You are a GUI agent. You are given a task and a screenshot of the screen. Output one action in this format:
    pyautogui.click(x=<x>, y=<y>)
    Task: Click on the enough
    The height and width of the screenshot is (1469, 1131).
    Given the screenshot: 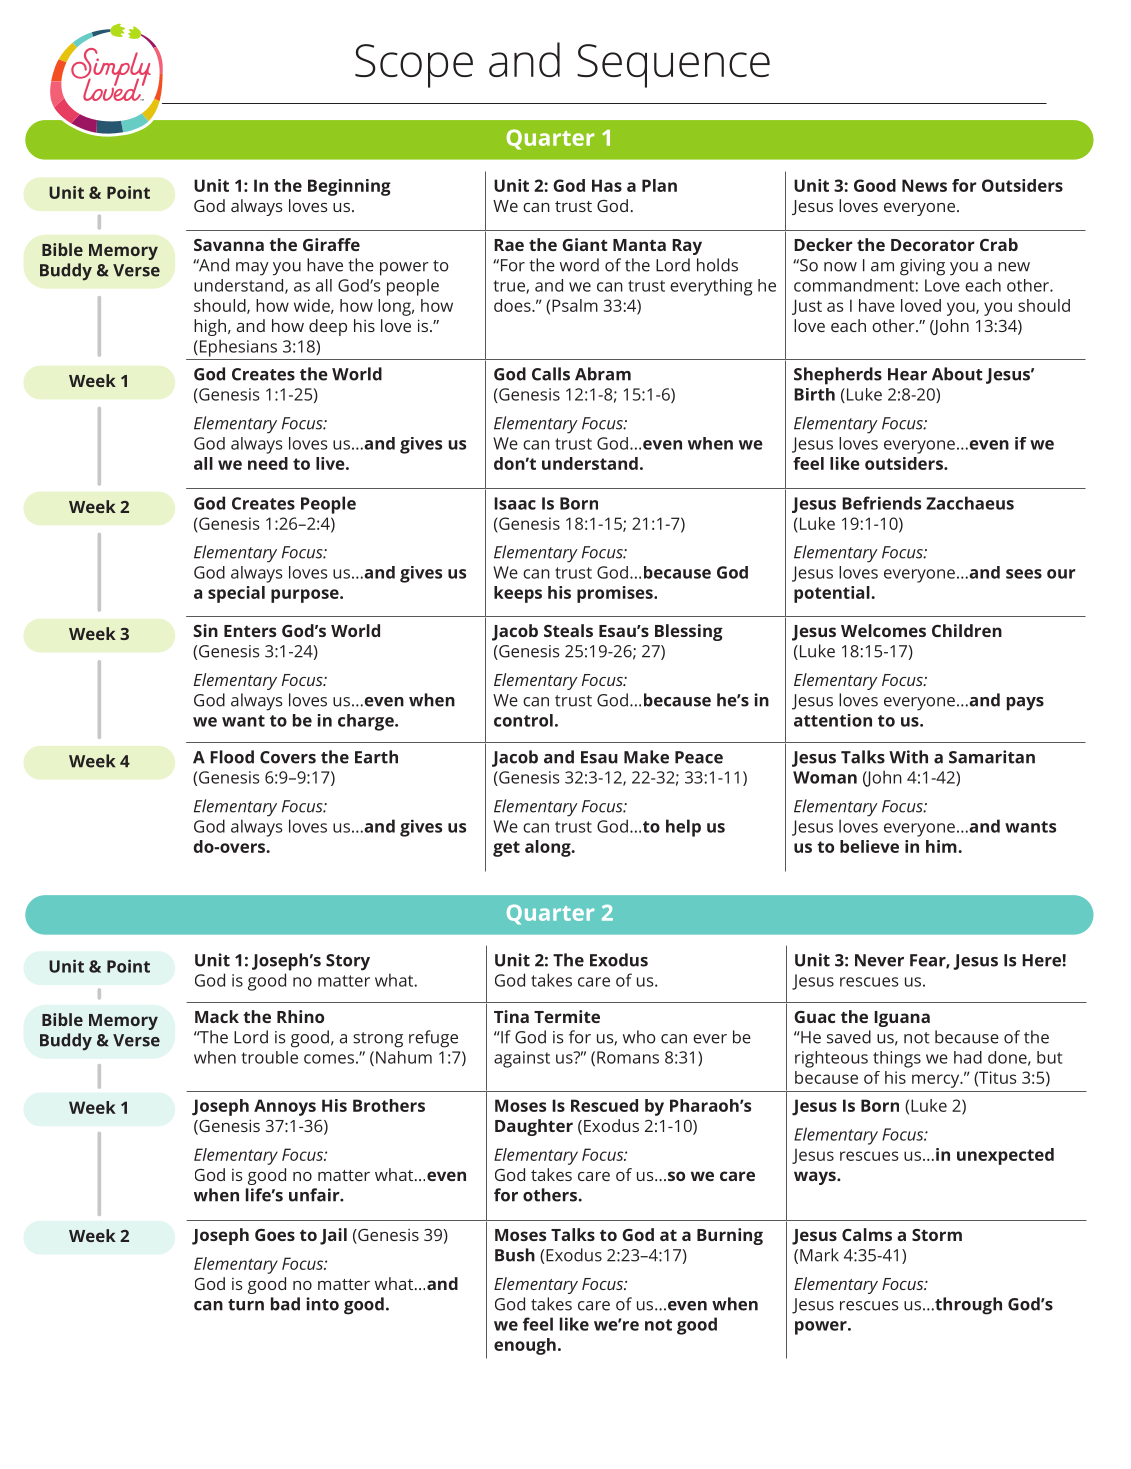 What is the action you would take?
    pyautogui.click(x=525, y=1346)
